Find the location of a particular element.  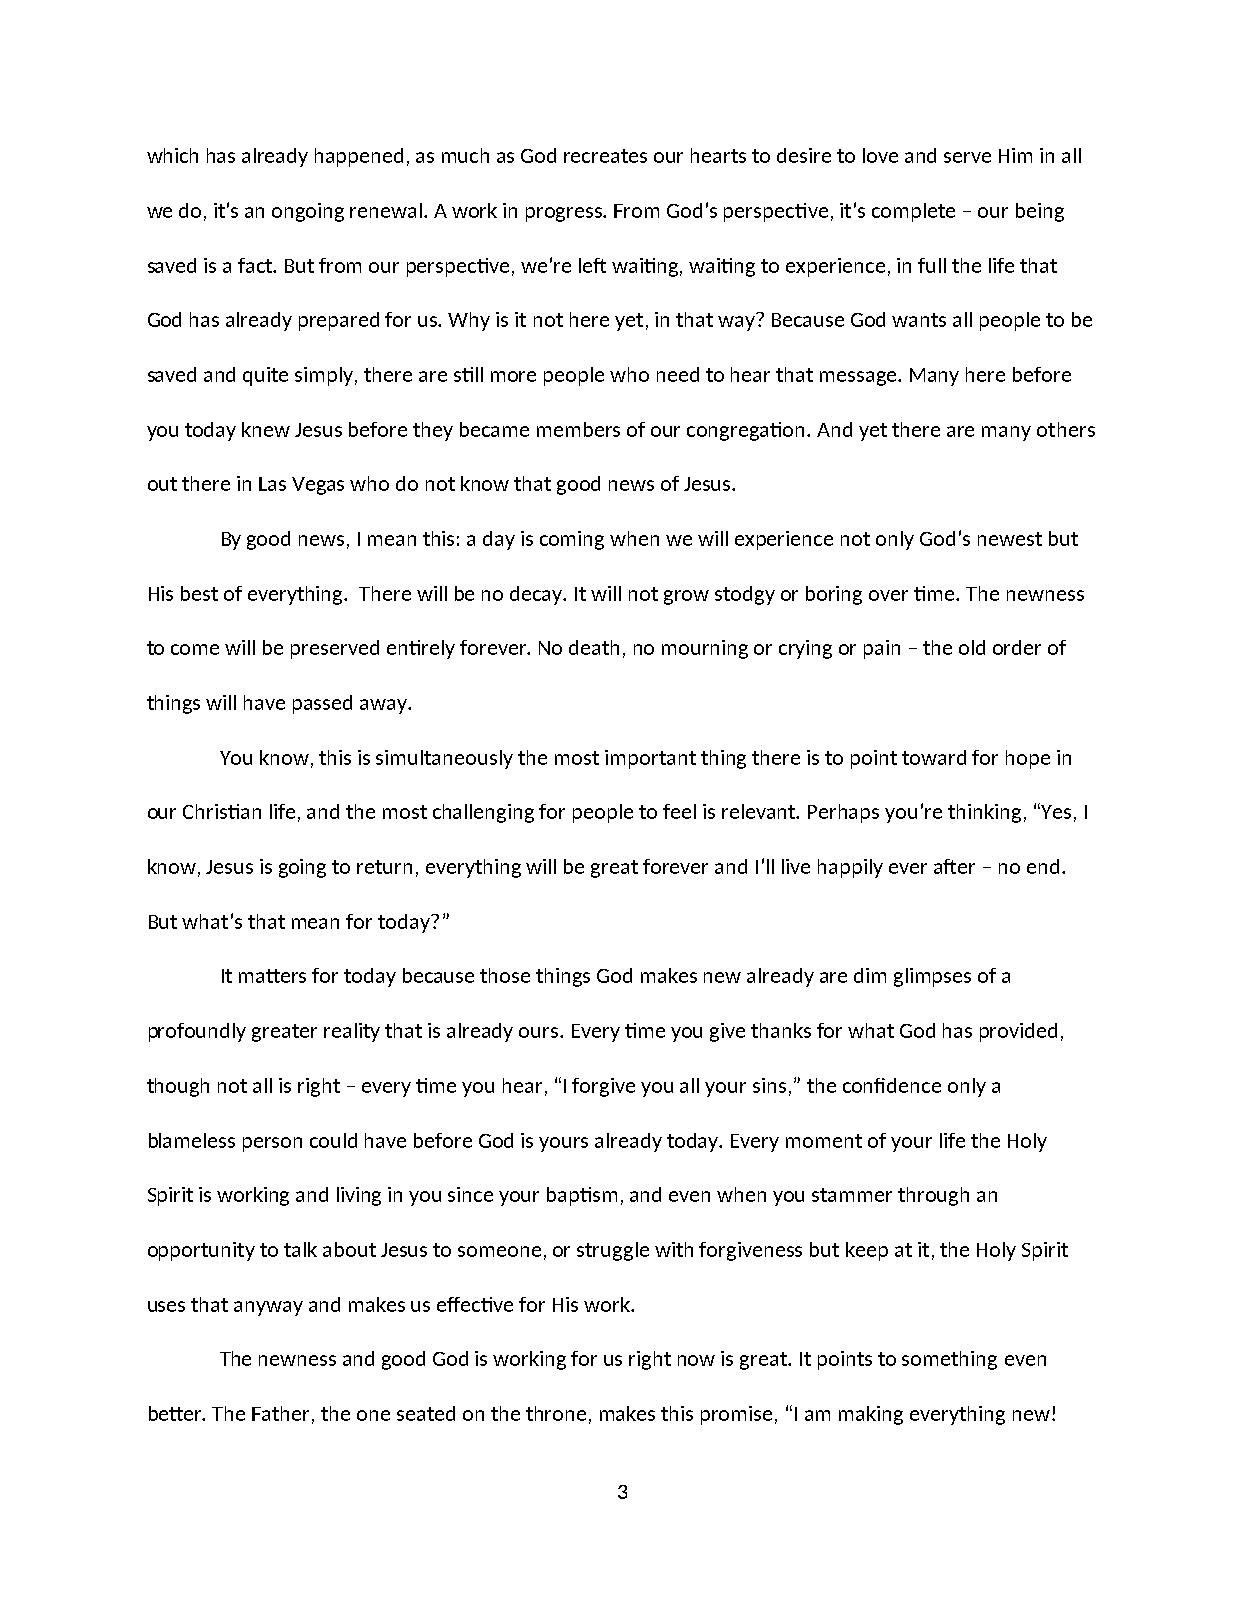

throne is located at coordinates (556, 1413).
